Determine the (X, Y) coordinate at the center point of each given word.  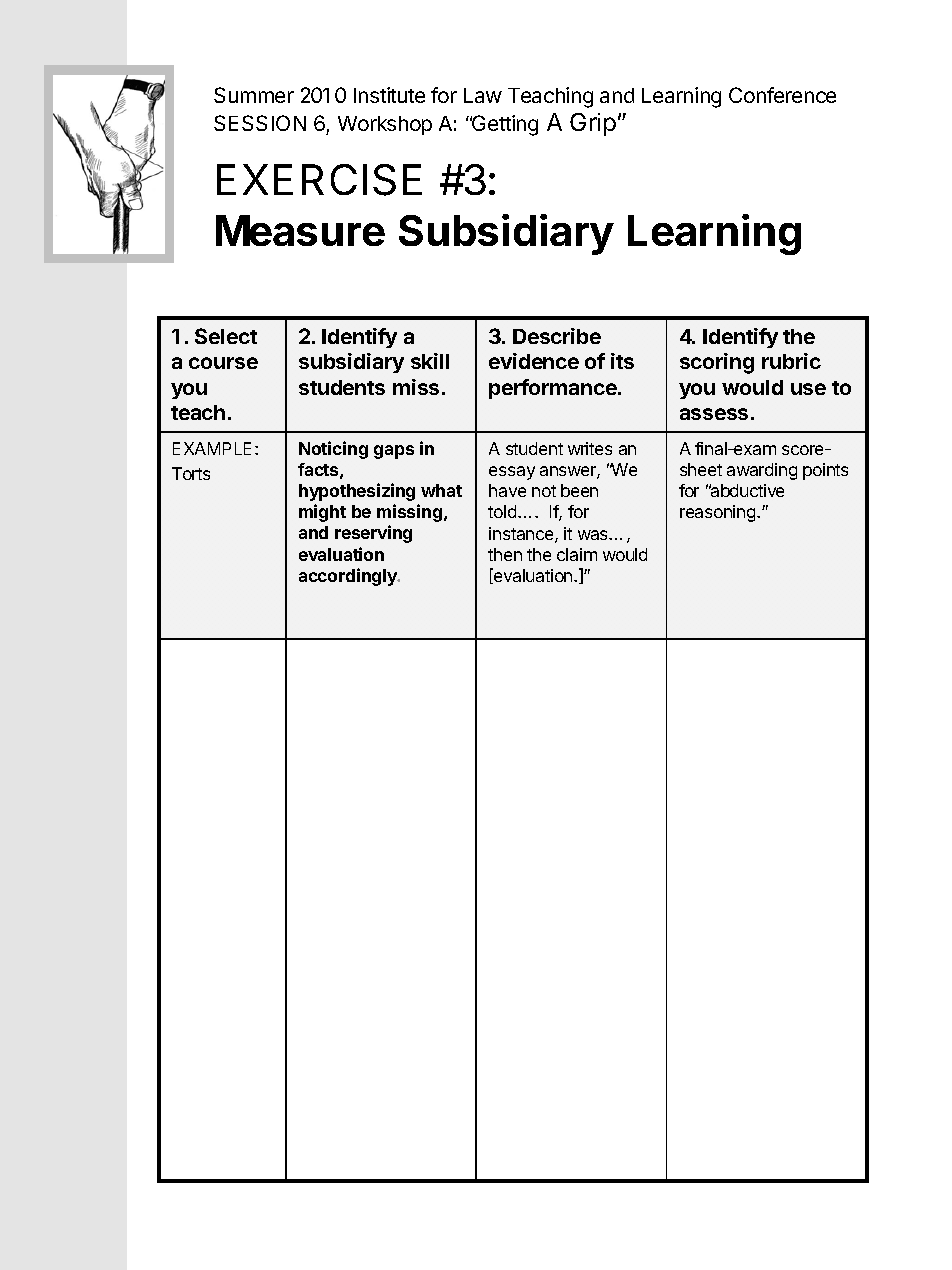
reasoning (719, 513)
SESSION (260, 123)
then (505, 554)
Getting (504, 125)
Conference (782, 95)
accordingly (349, 577)
